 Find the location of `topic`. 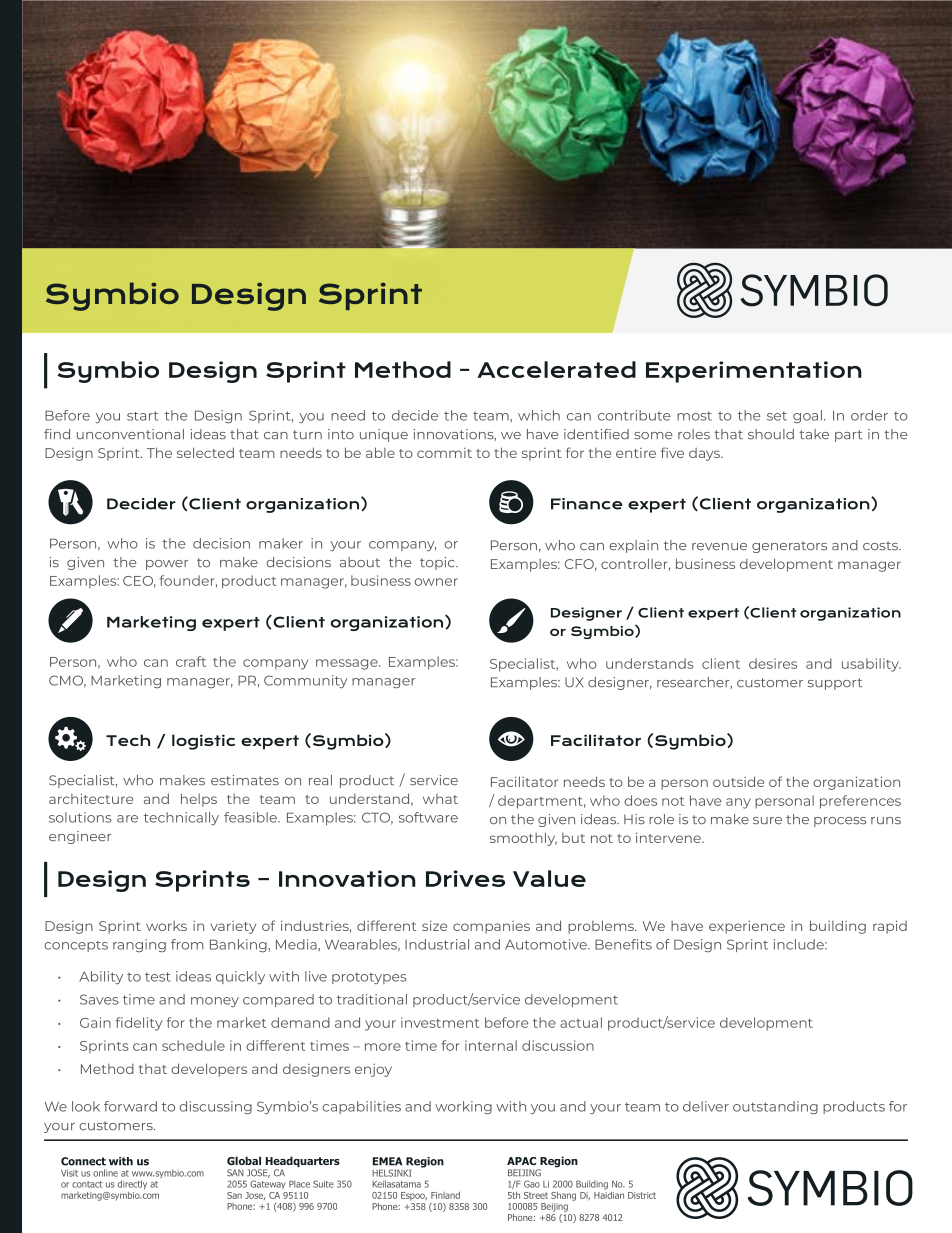

topic is located at coordinates (438, 563).
